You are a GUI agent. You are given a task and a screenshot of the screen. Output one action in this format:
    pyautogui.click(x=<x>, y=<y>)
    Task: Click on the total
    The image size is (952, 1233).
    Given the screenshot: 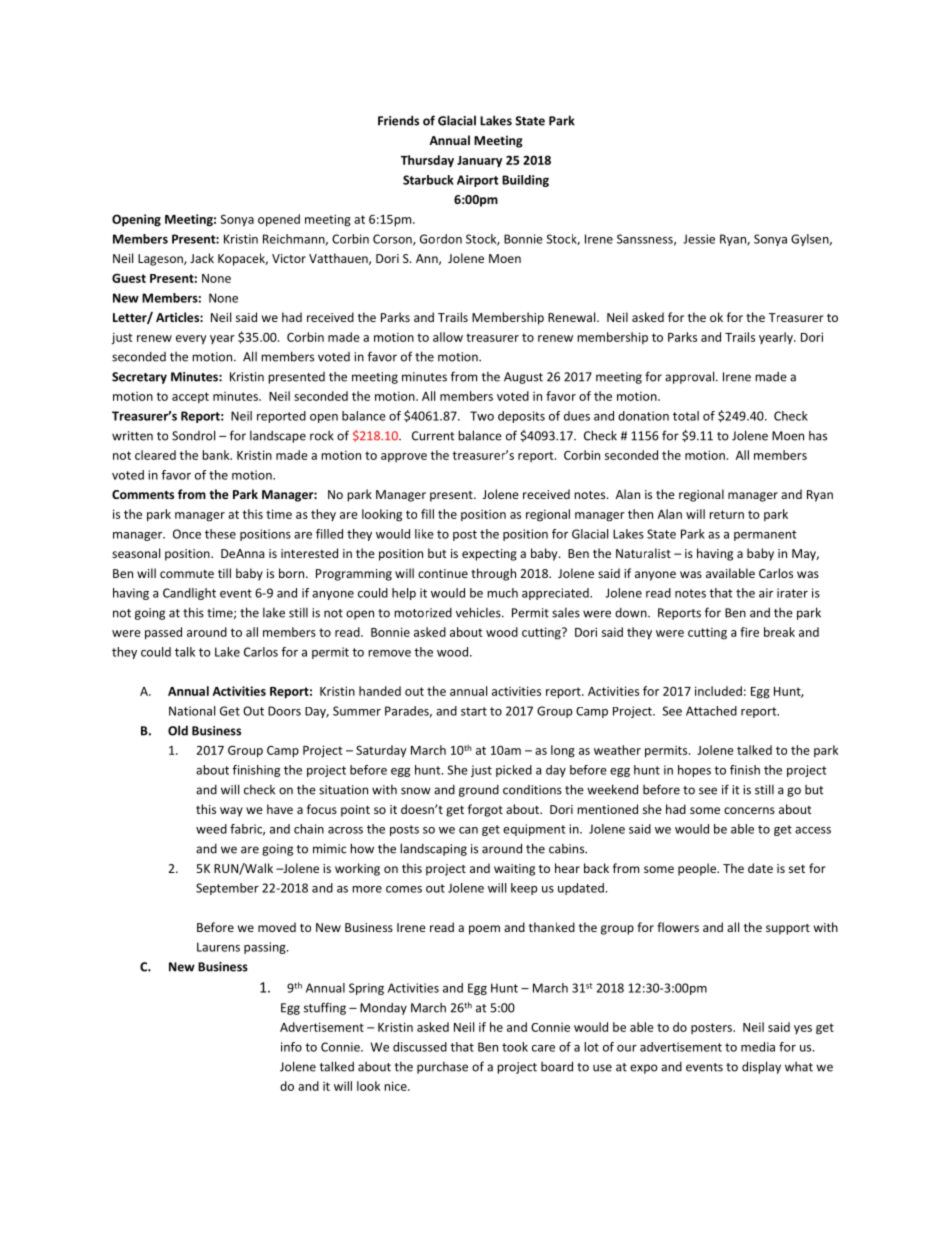 What is the action you would take?
    pyautogui.click(x=686, y=416)
